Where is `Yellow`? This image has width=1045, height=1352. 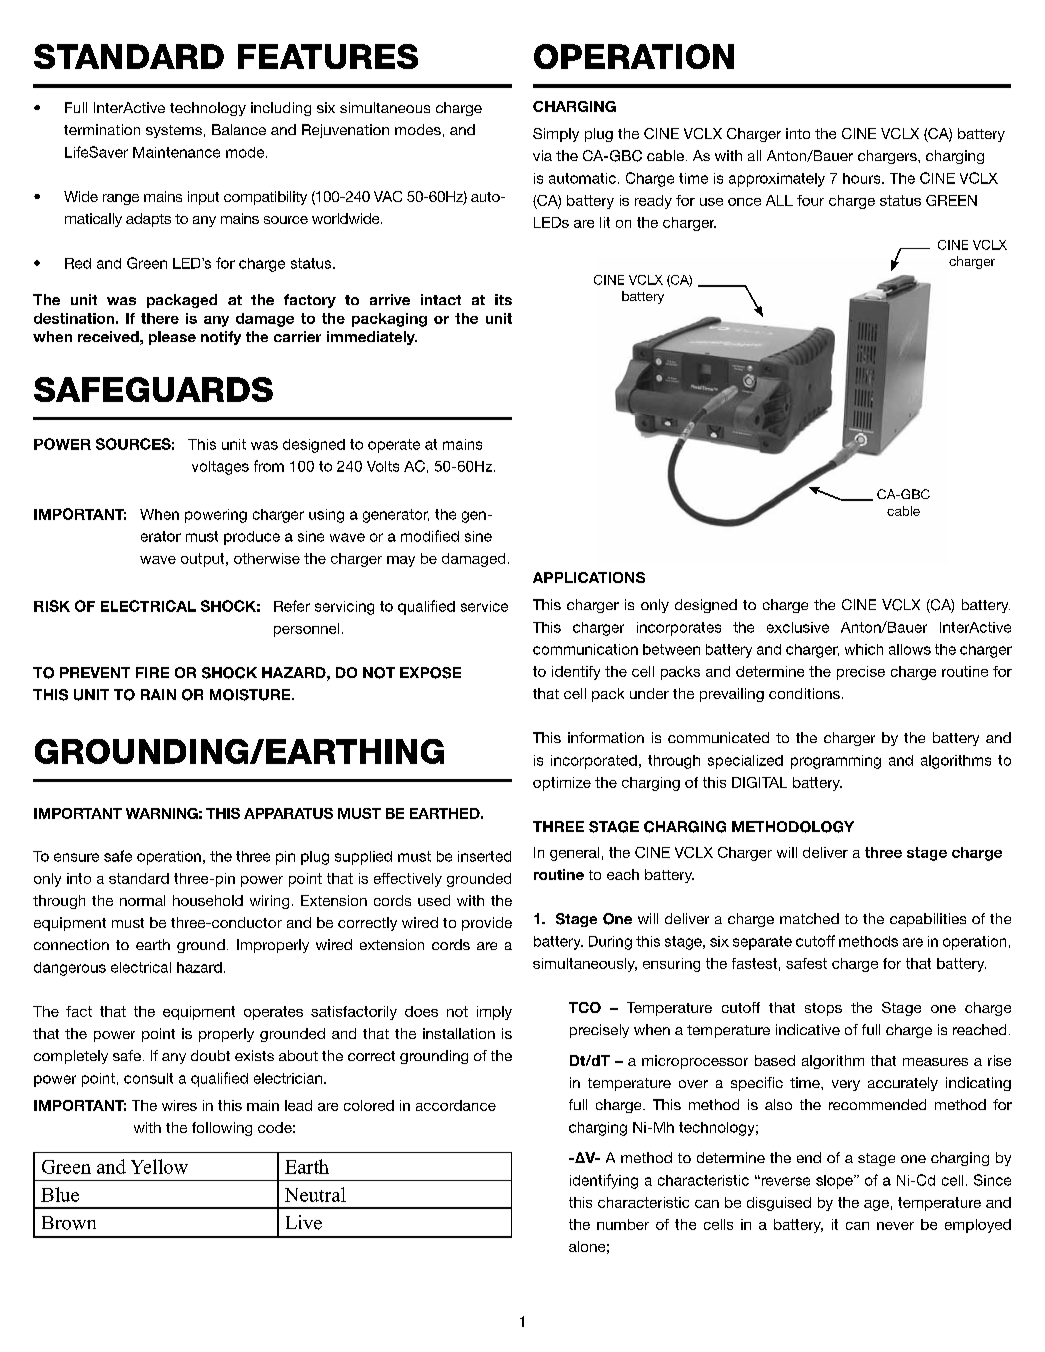
Yellow is located at coordinates (159, 1166).
